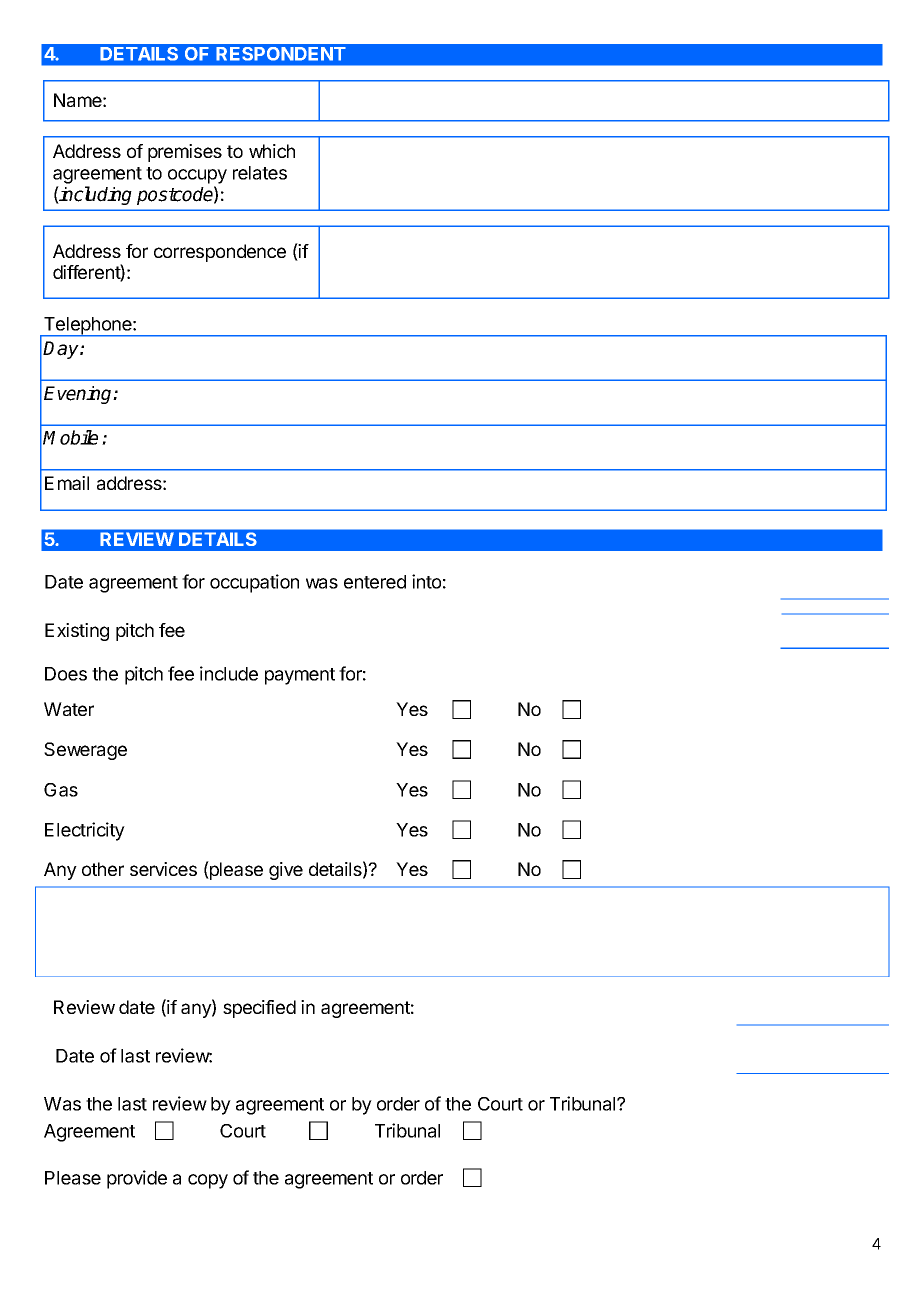  I want to click on premises, so click(185, 153).
